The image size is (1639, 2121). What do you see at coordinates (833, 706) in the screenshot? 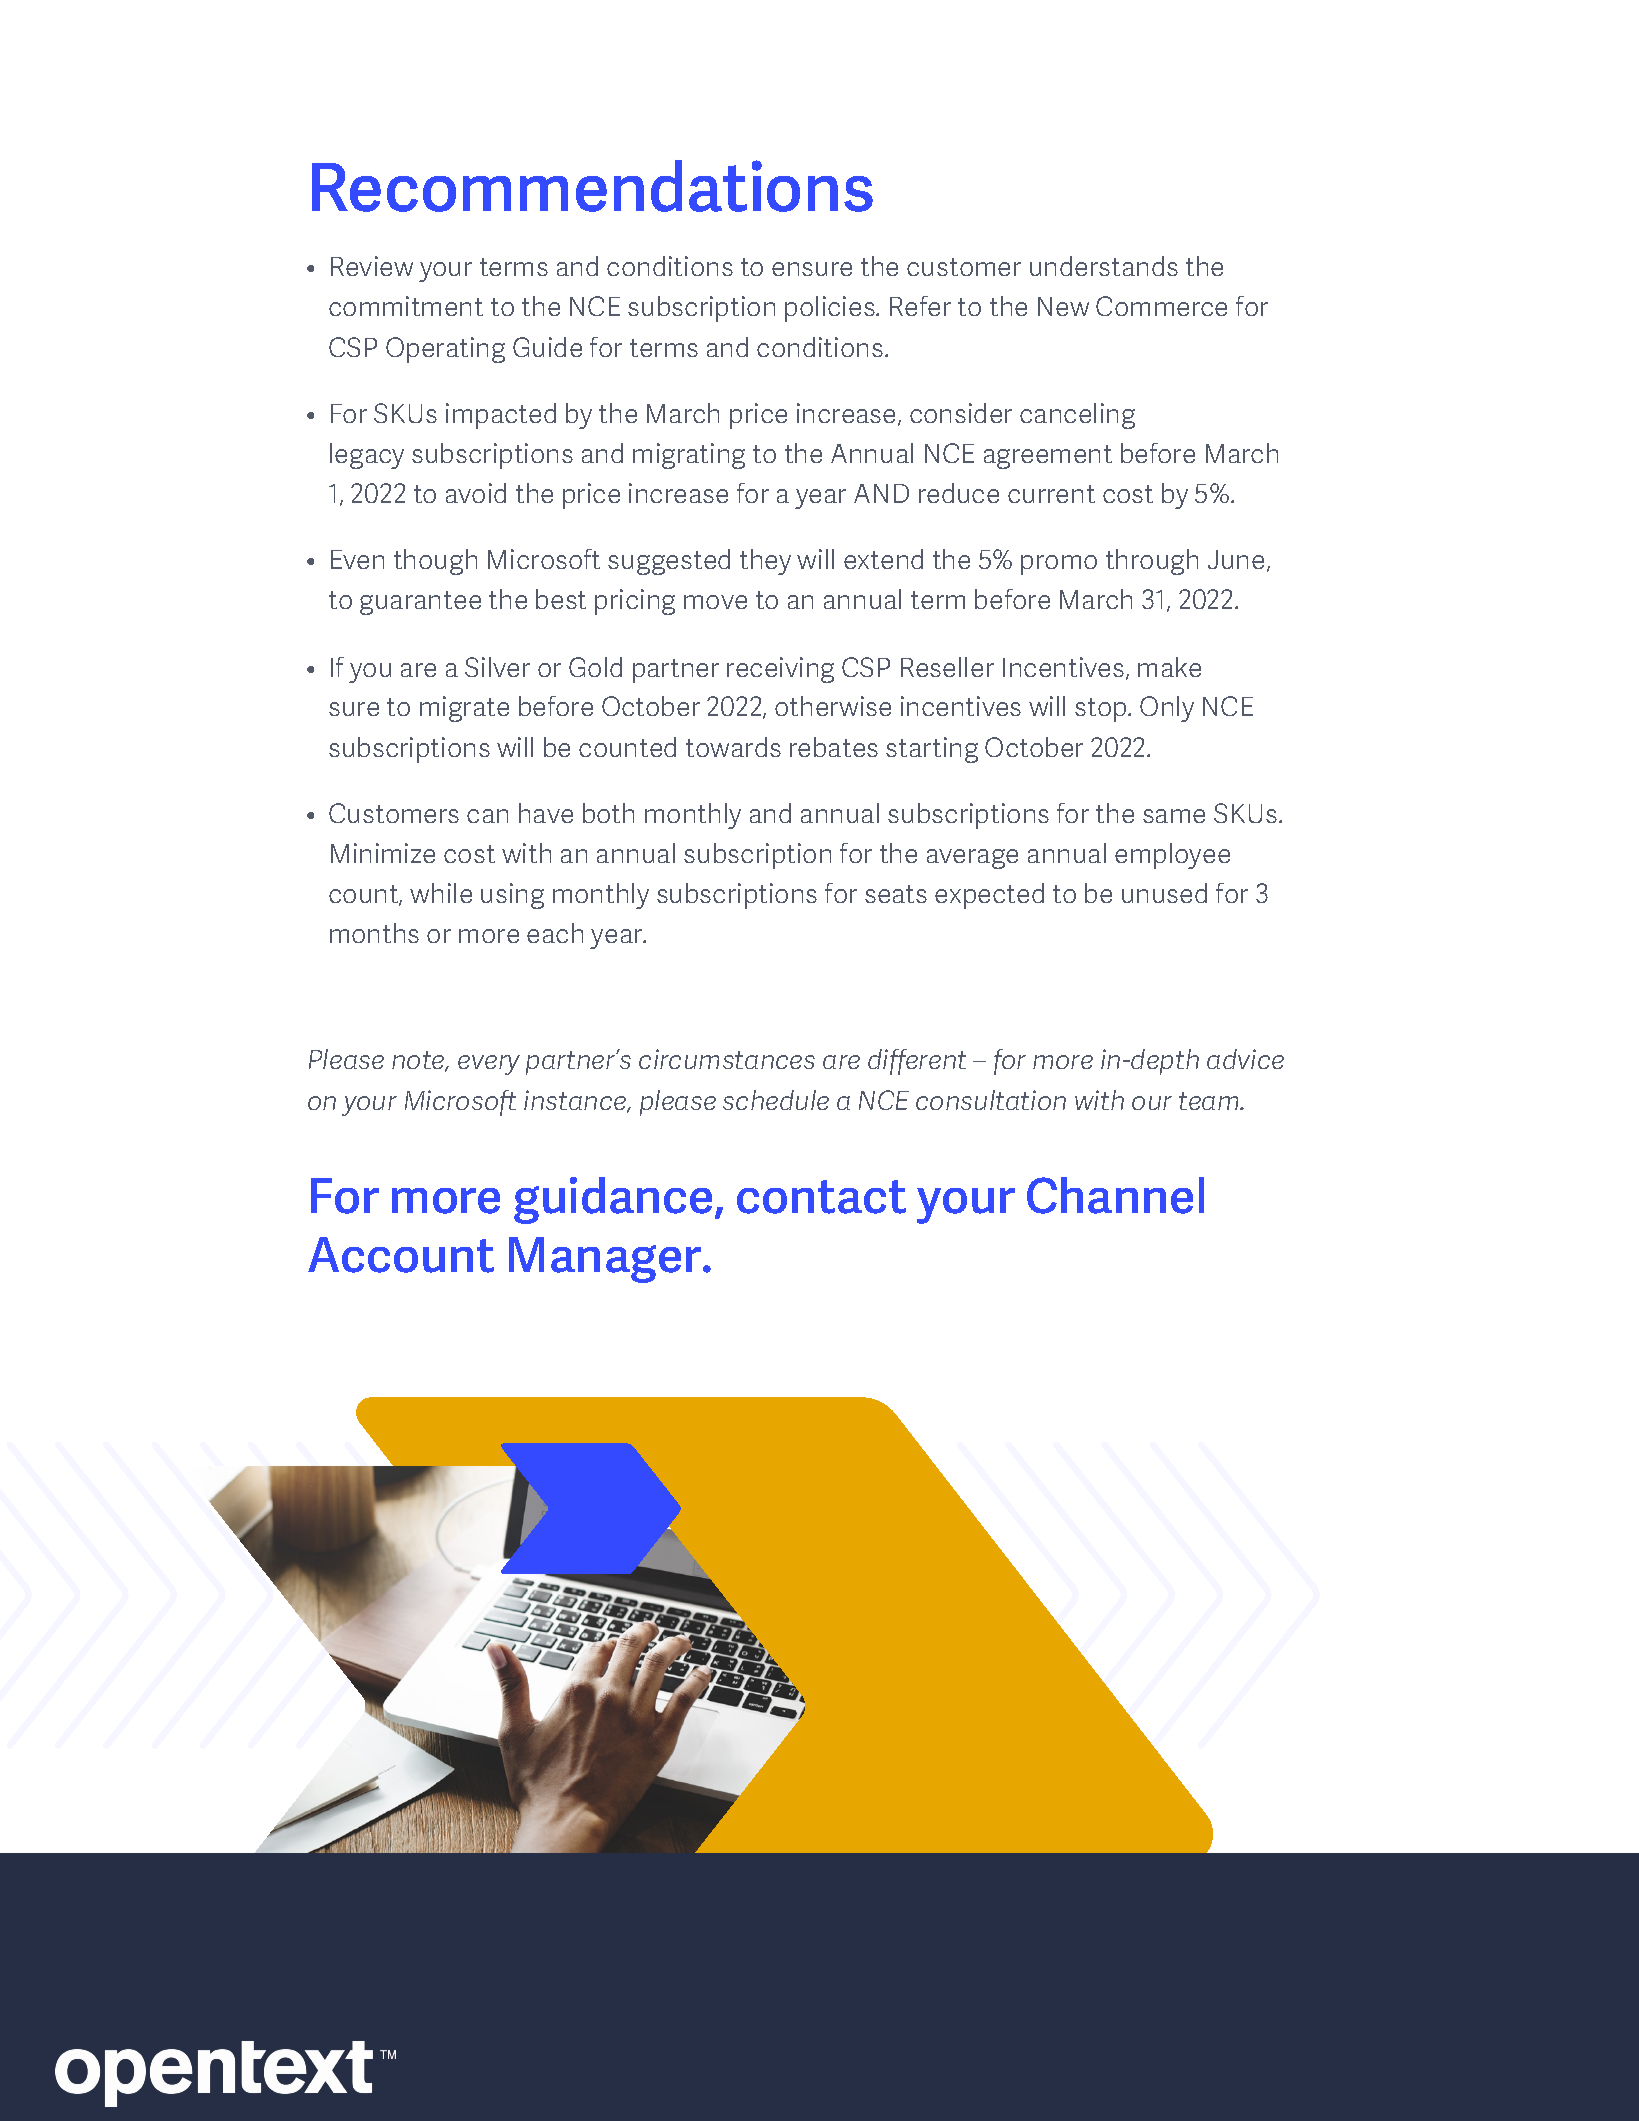
I see `otherwise` at bounding box center [833, 706].
